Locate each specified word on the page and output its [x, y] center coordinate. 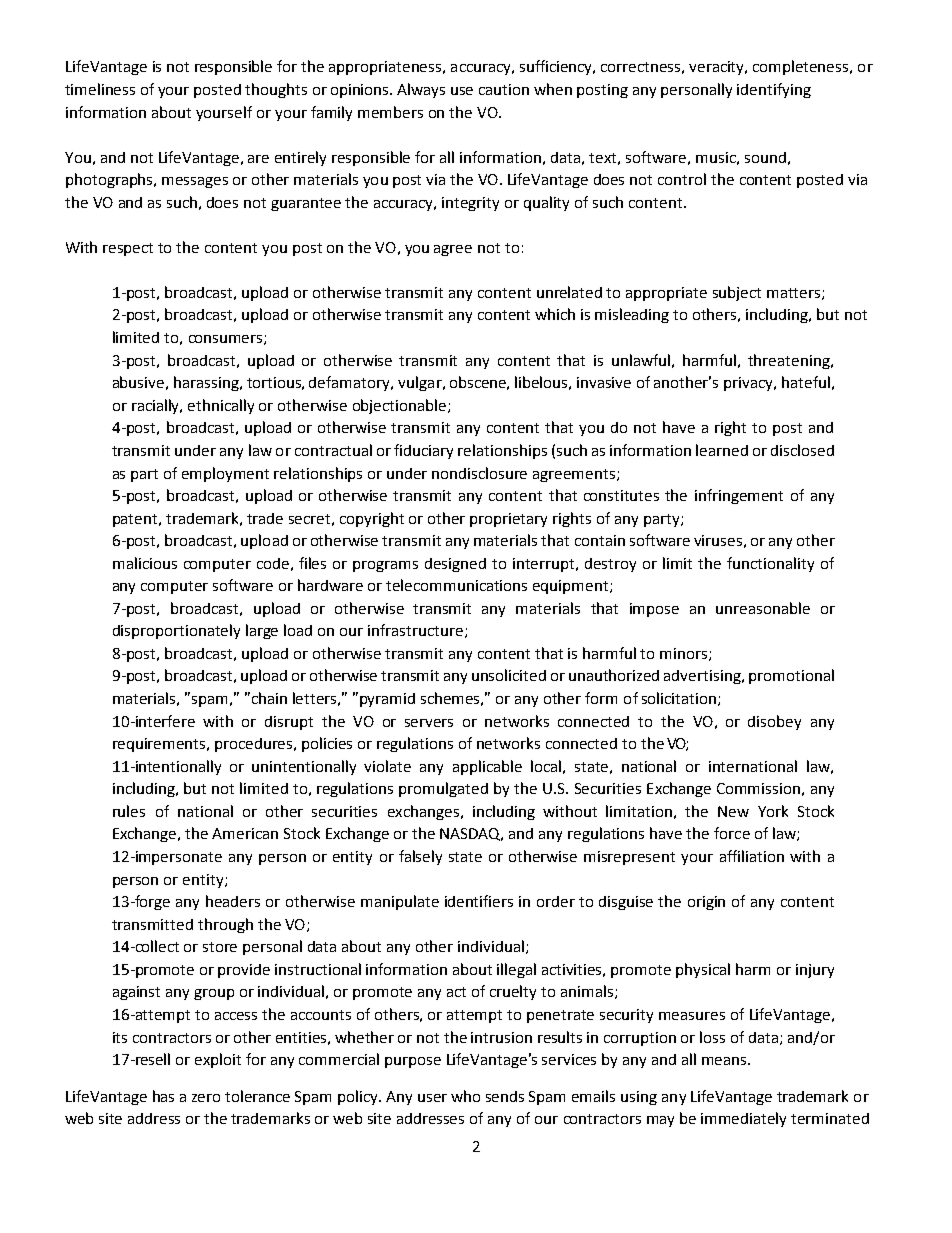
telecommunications [456, 585]
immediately [743, 1119]
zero [206, 1098]
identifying [774, 90]
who [465, 1096]
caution [504, 89]
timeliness [100, 89]
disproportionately [176, 631]
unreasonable [763, 608]
